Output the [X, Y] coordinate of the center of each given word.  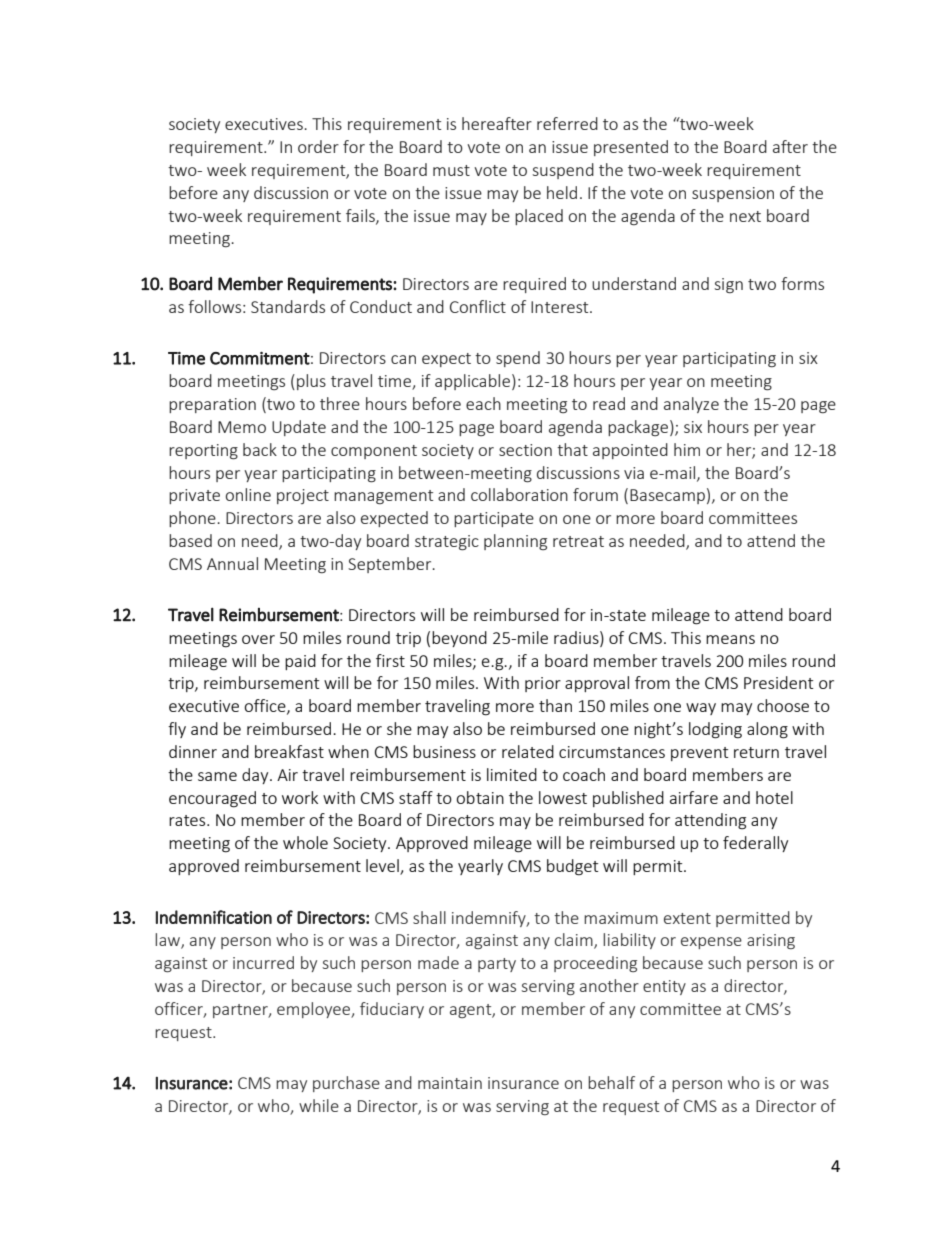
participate [494, 519]
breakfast [289, 751]
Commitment [260, 358]
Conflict [478, 306]
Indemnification [214, 917]
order [318, 146]
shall [429, 917]
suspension [733, 194]
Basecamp [667, 496]
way [701, 709]
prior [543, 684]
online [248, 494]
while [319, 1105]
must [451, 170]
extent [687, 918]
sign [729, 286]
